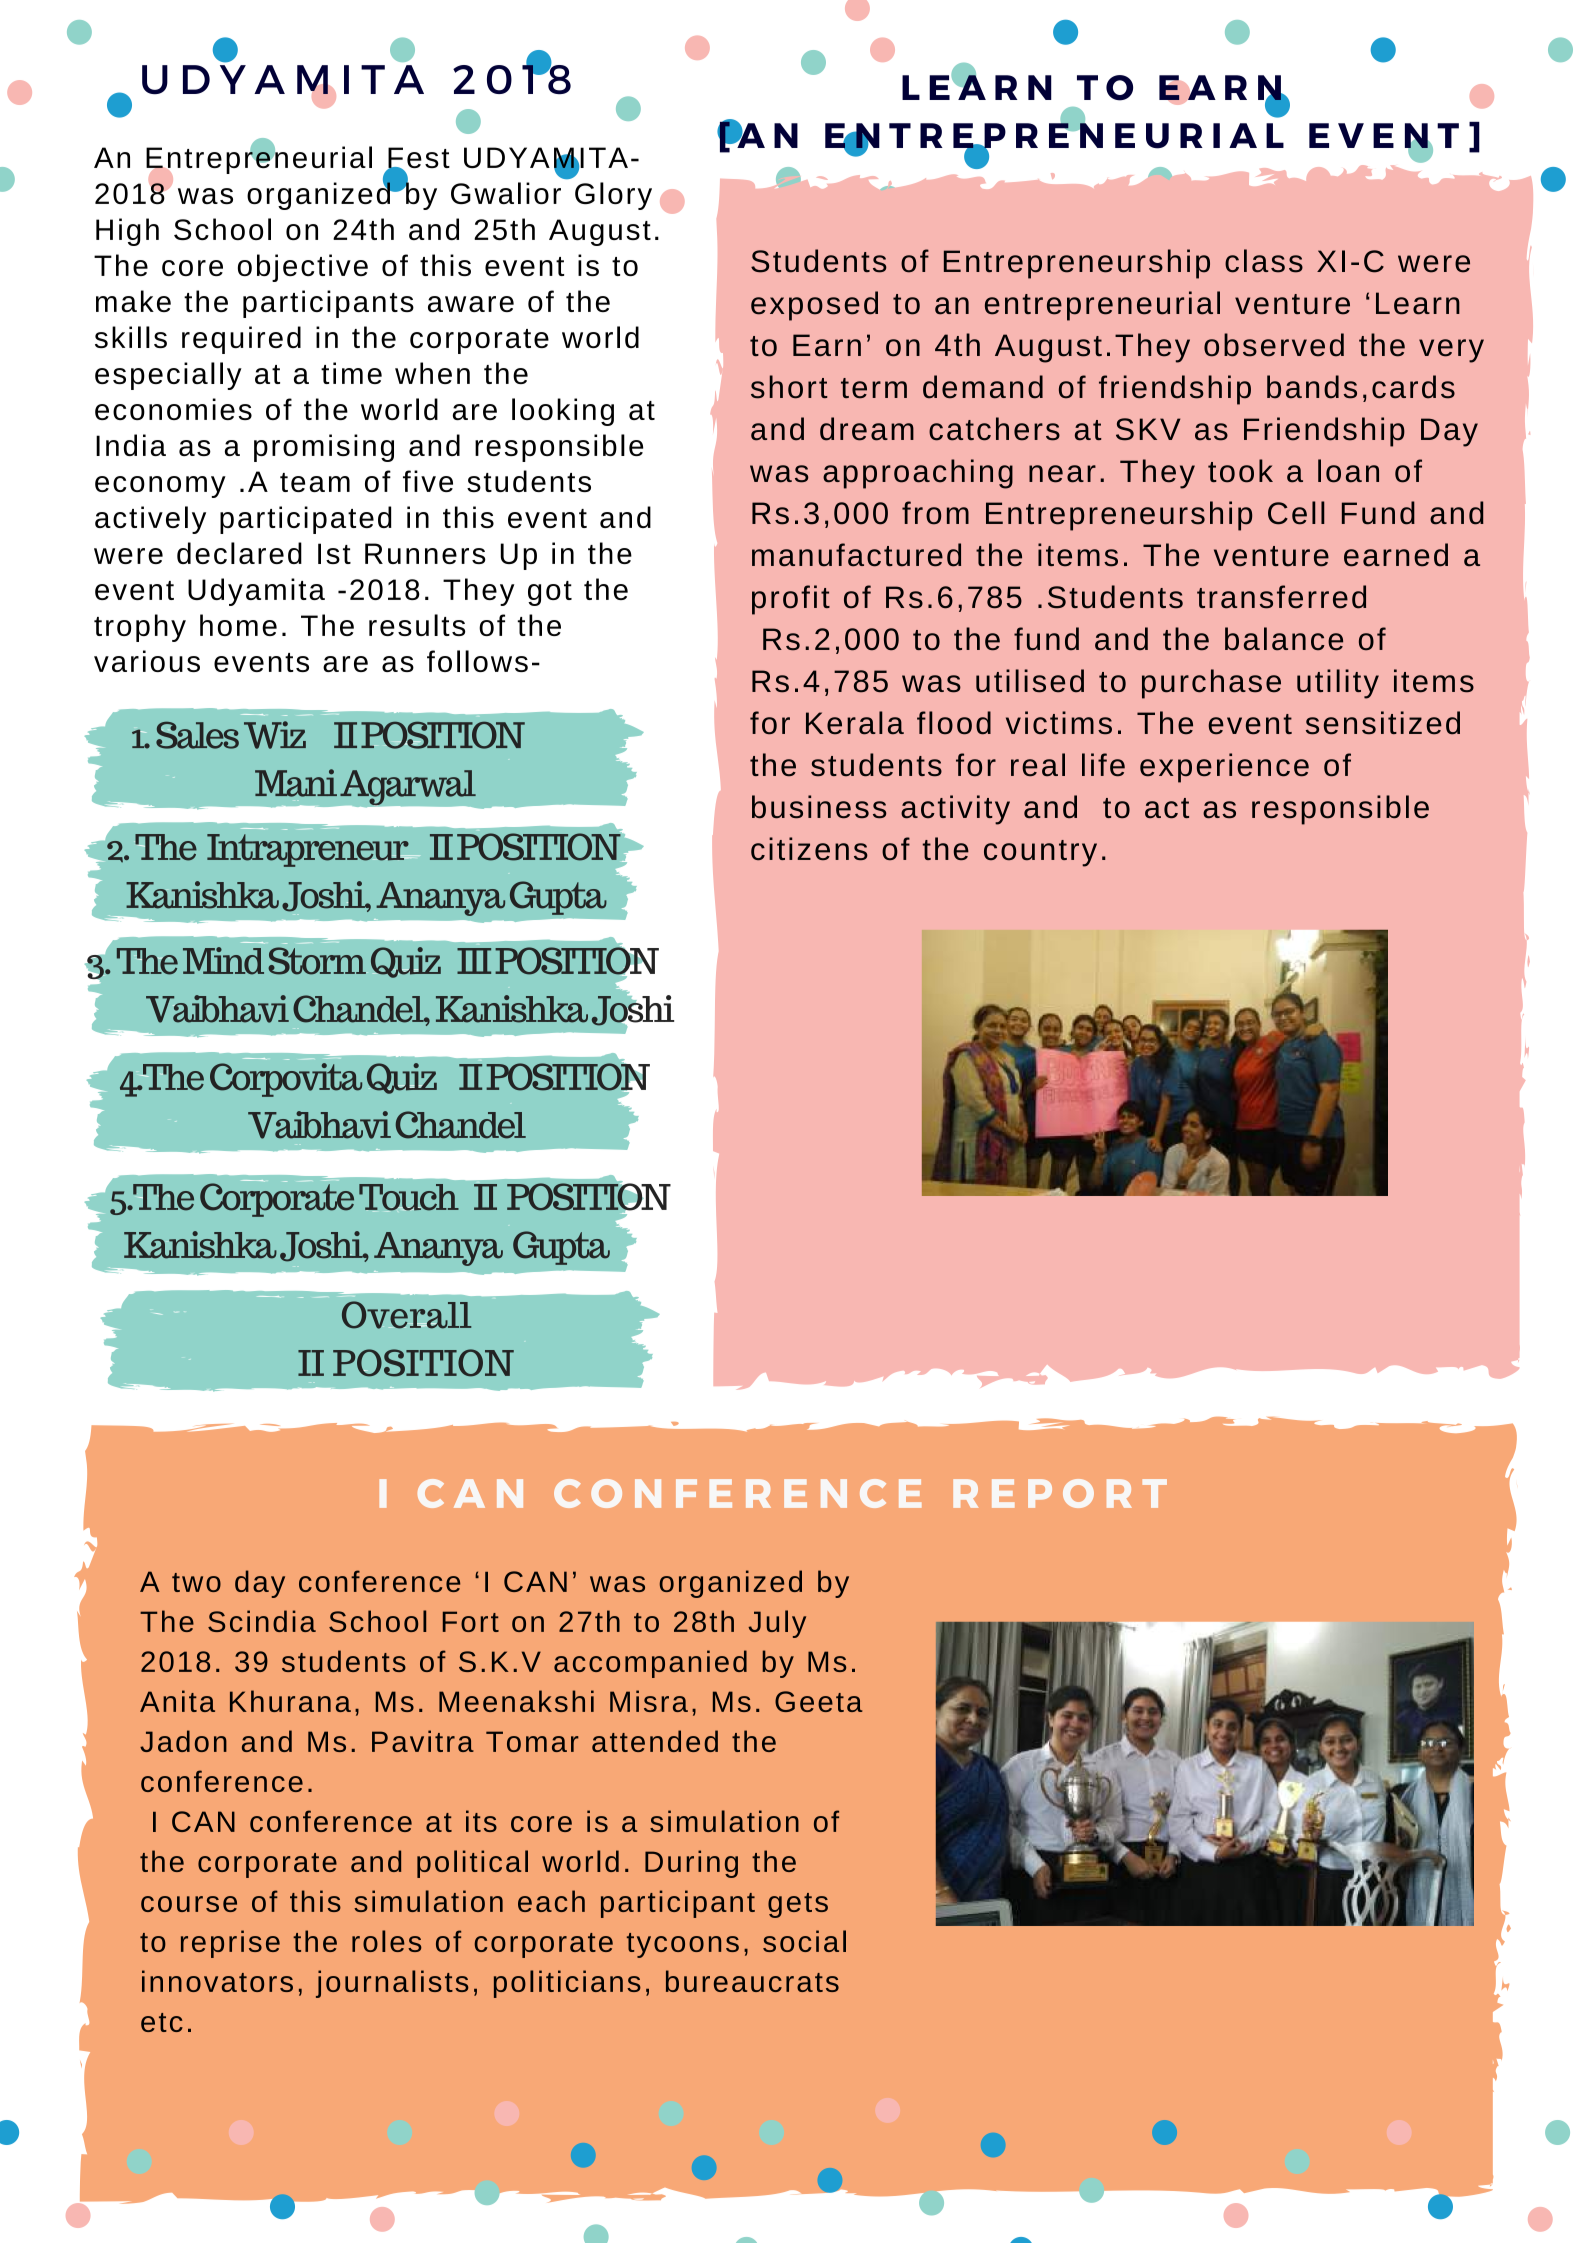  What do you see at coordinates (1264, 261) in the document?
I see `class` at bounding box center [1264, 261].
